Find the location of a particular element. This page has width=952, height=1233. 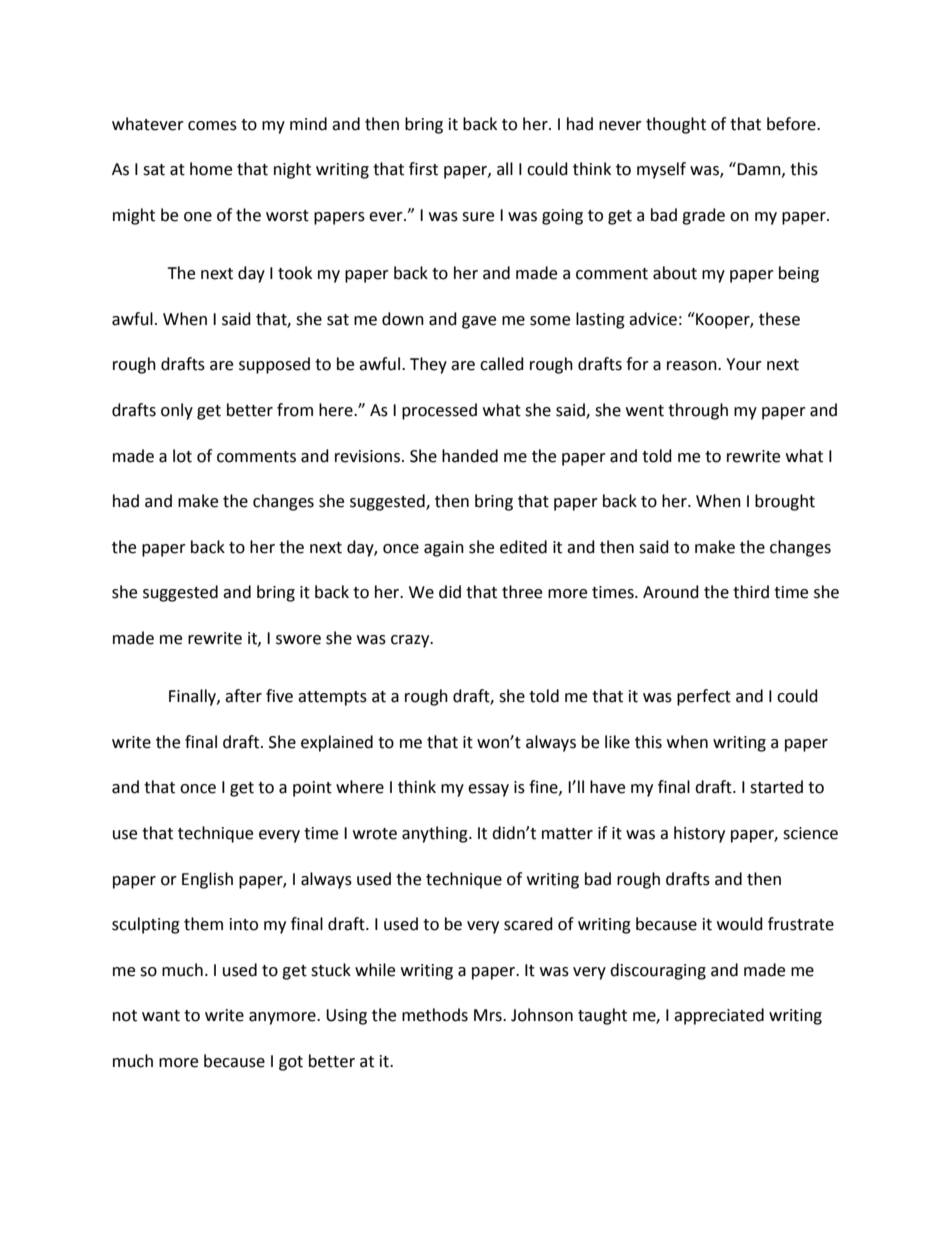

first is located at coordinates (423, 169).
